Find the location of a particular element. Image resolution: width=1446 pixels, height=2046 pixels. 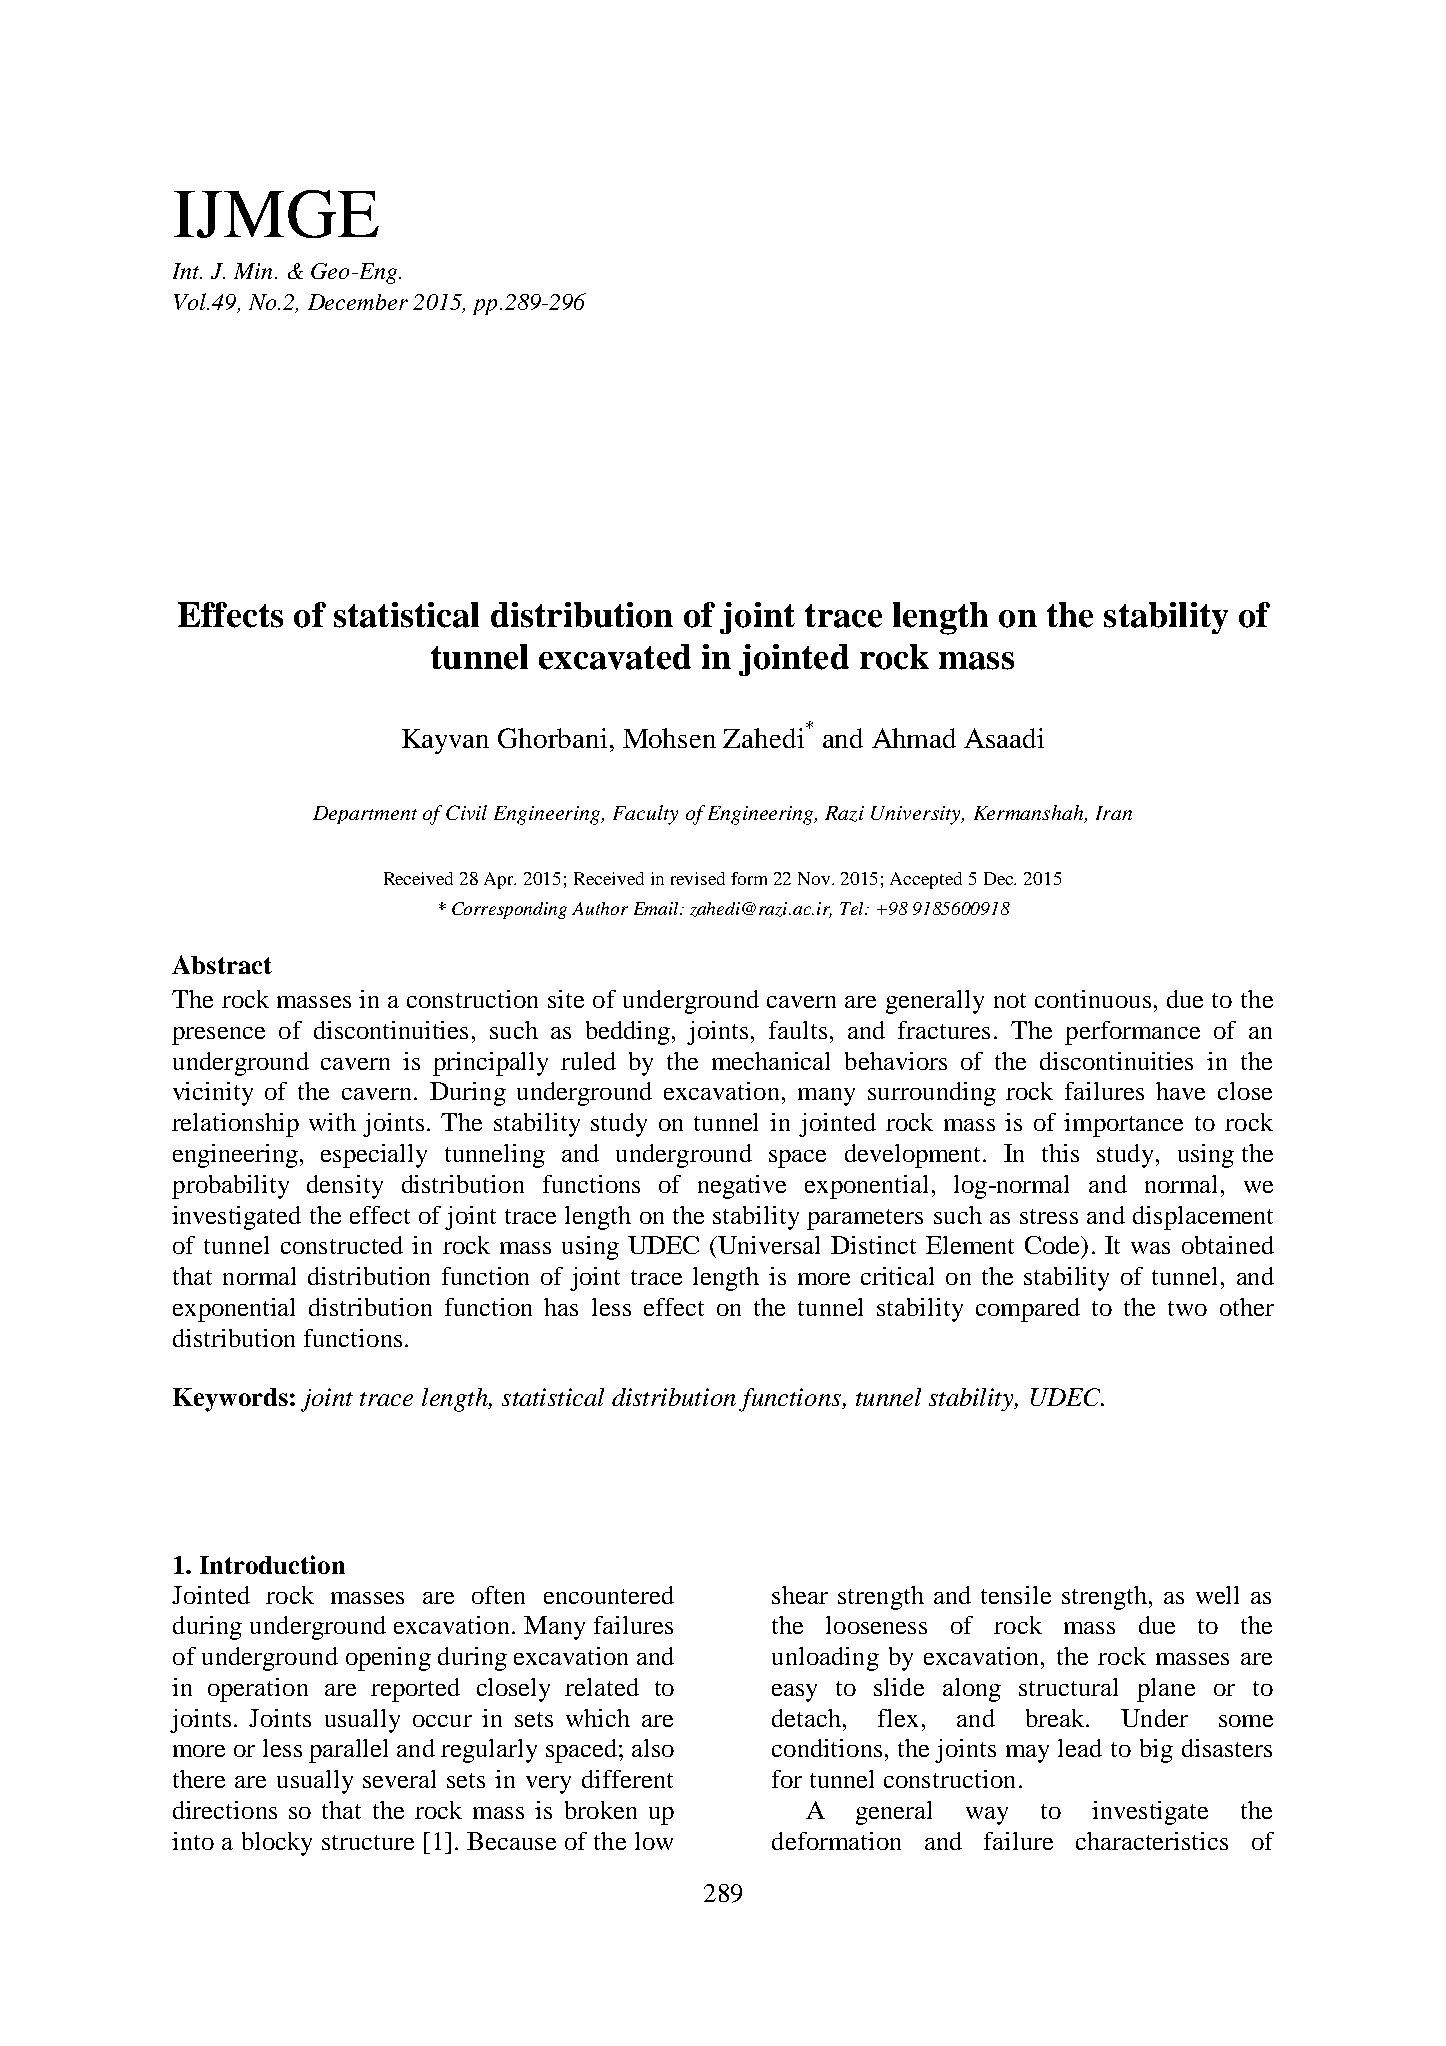

Ahmad is located at coordinates (914, 738).
